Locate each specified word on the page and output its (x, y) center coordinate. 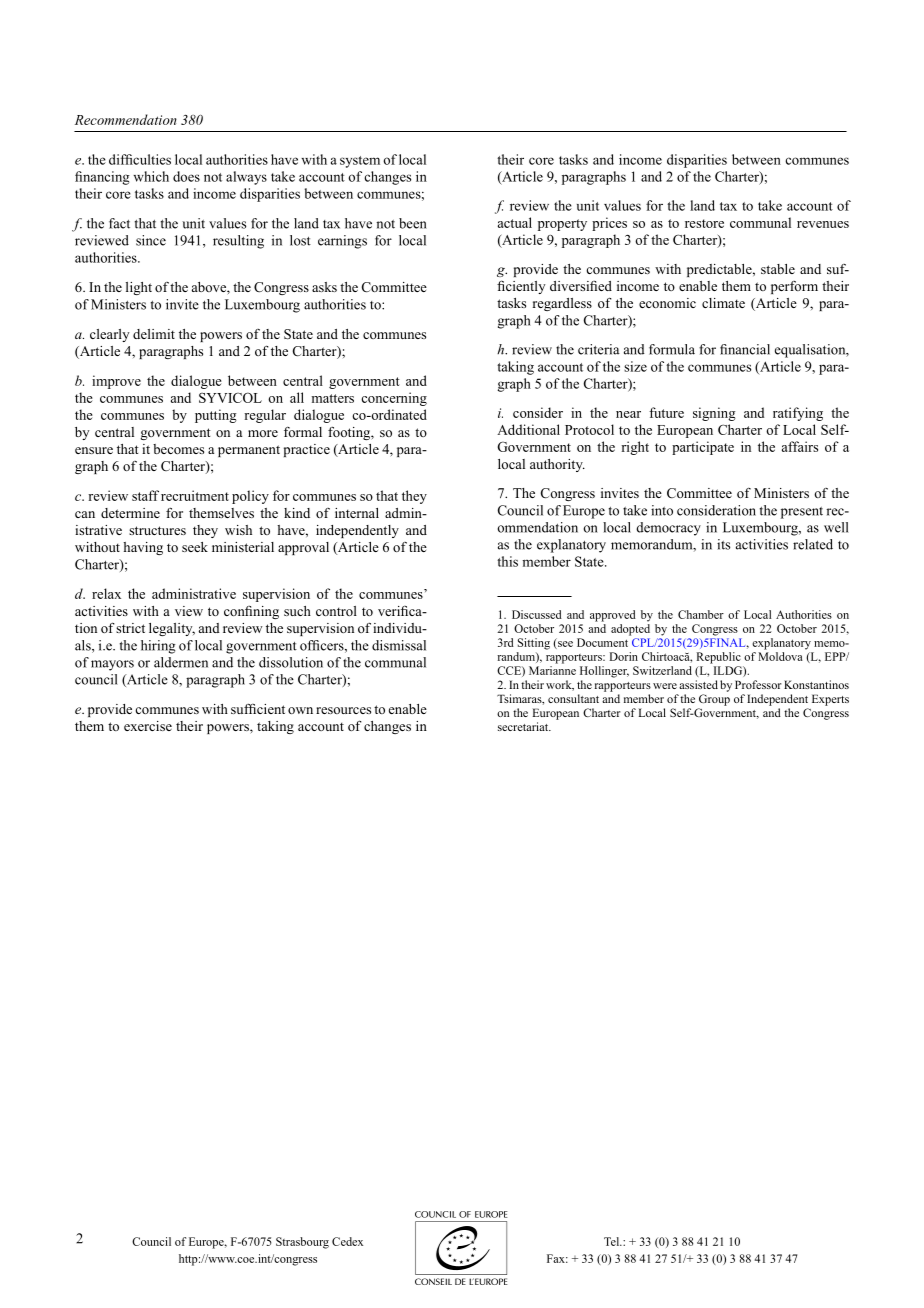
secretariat (524, 726)
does (186, 176)
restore (704, 223)
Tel (613, 1241)
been (413, 223)
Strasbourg (302, 1243)
